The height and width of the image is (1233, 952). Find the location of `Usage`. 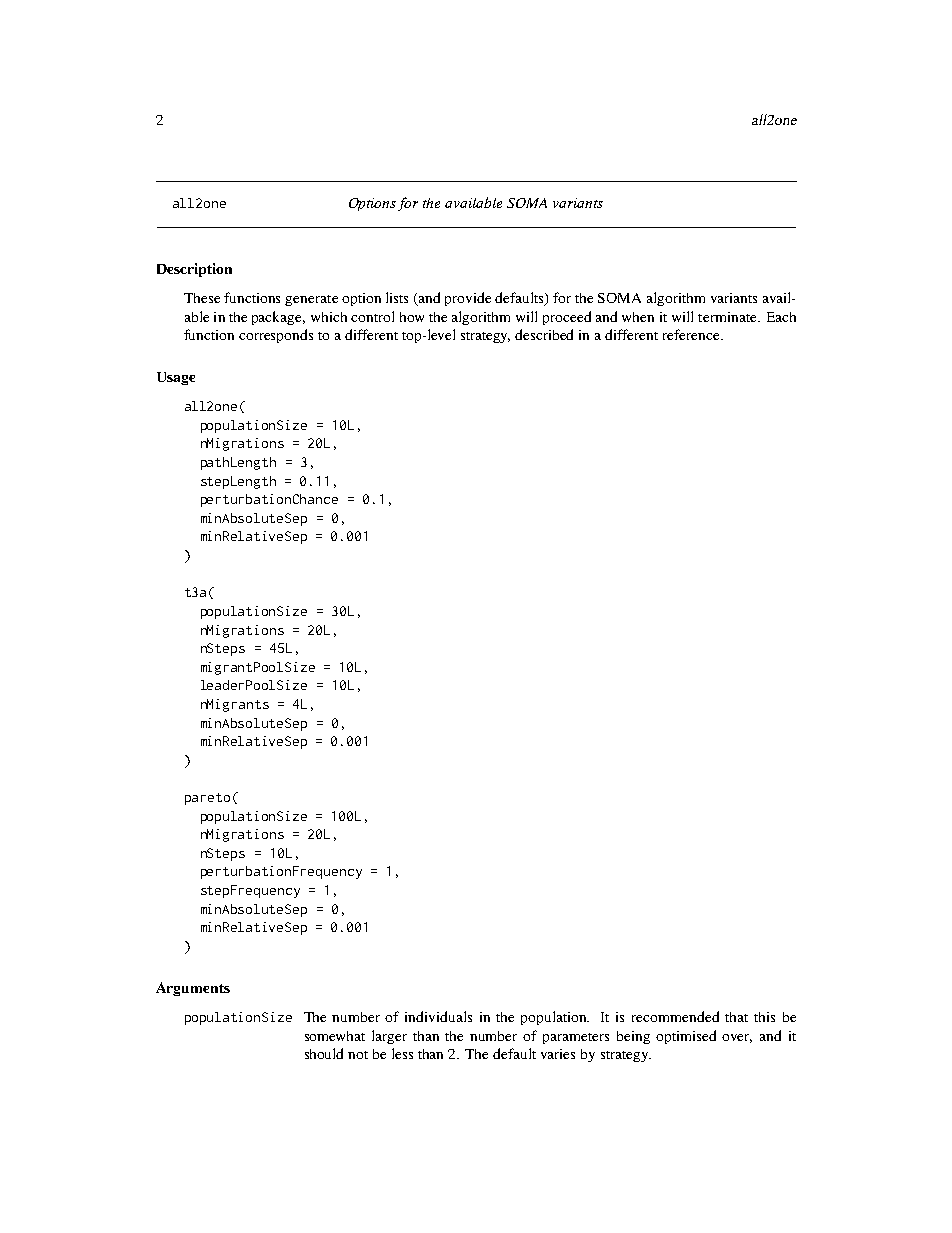

Usage is located at coordinates (176, 378).
